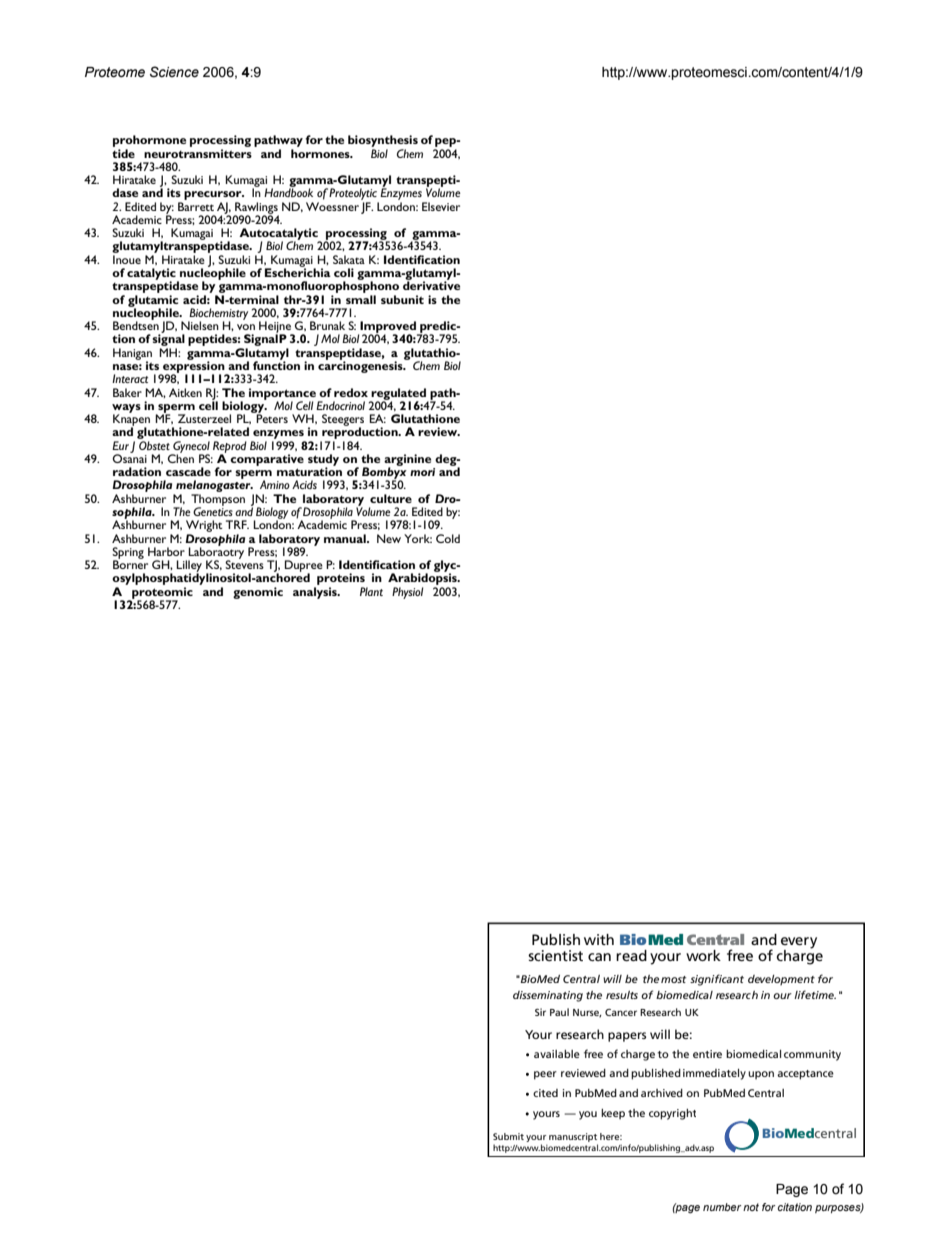  Describe the element at coordinates (422, 472) in the screenshot. I see `mori` at that location.
